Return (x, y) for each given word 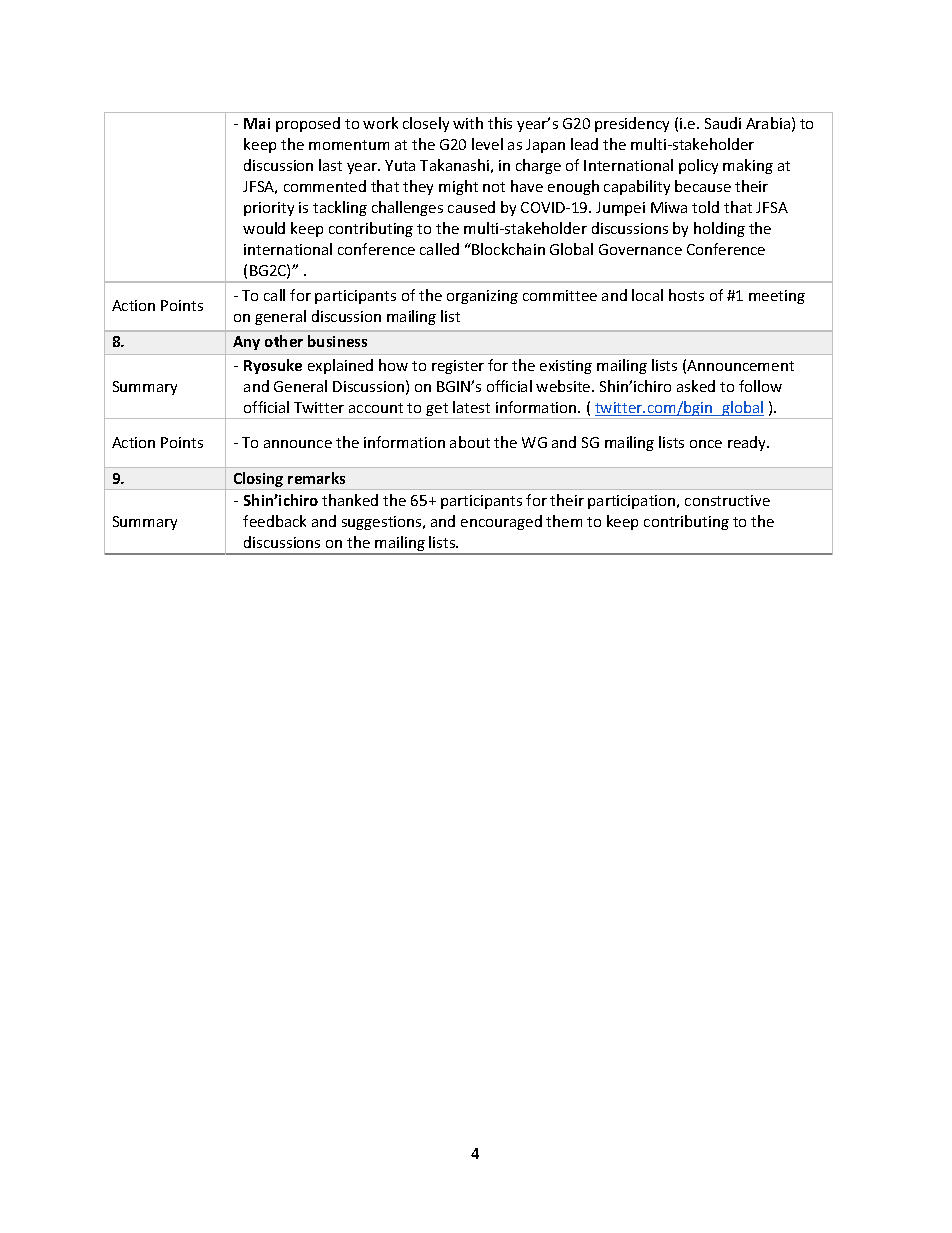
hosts (686, 295)
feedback (274, 521)
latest (471, 407)
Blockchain (508, 249)
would (264, 228)
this (500, 123)
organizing (482, 297)
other (284, 341)
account (376, 408)
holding (719, 229)
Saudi (723, 123)
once (706, 444)
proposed (308, 124)
